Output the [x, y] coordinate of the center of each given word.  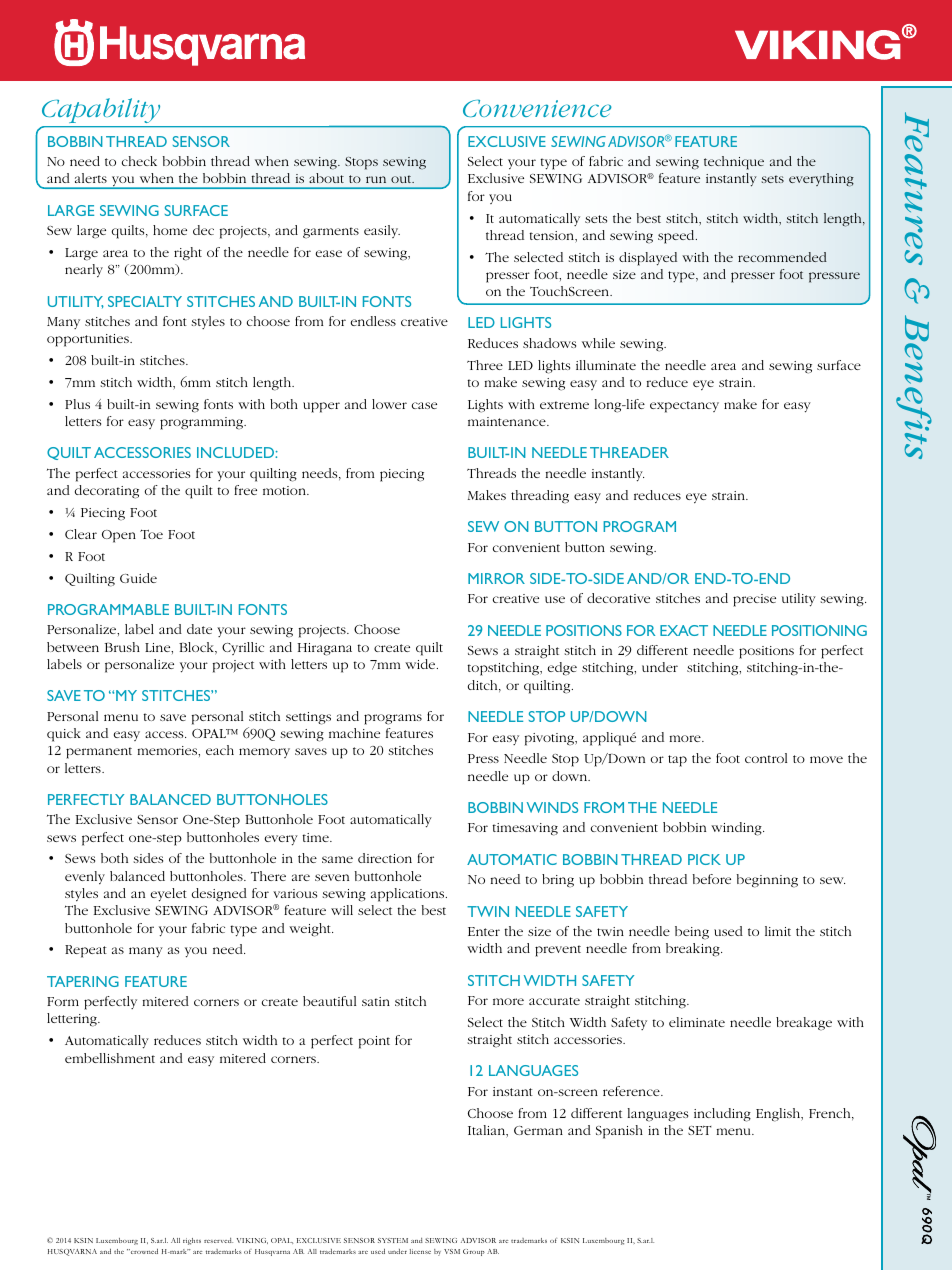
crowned [143, 1251]
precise [754, 600]
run [376, 179]
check [139, 161]
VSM [452, 1251]
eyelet [169, 895]
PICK [704, 859]
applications [409, 895]
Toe [151, 534]
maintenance [508, 421]
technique [734, 163]
